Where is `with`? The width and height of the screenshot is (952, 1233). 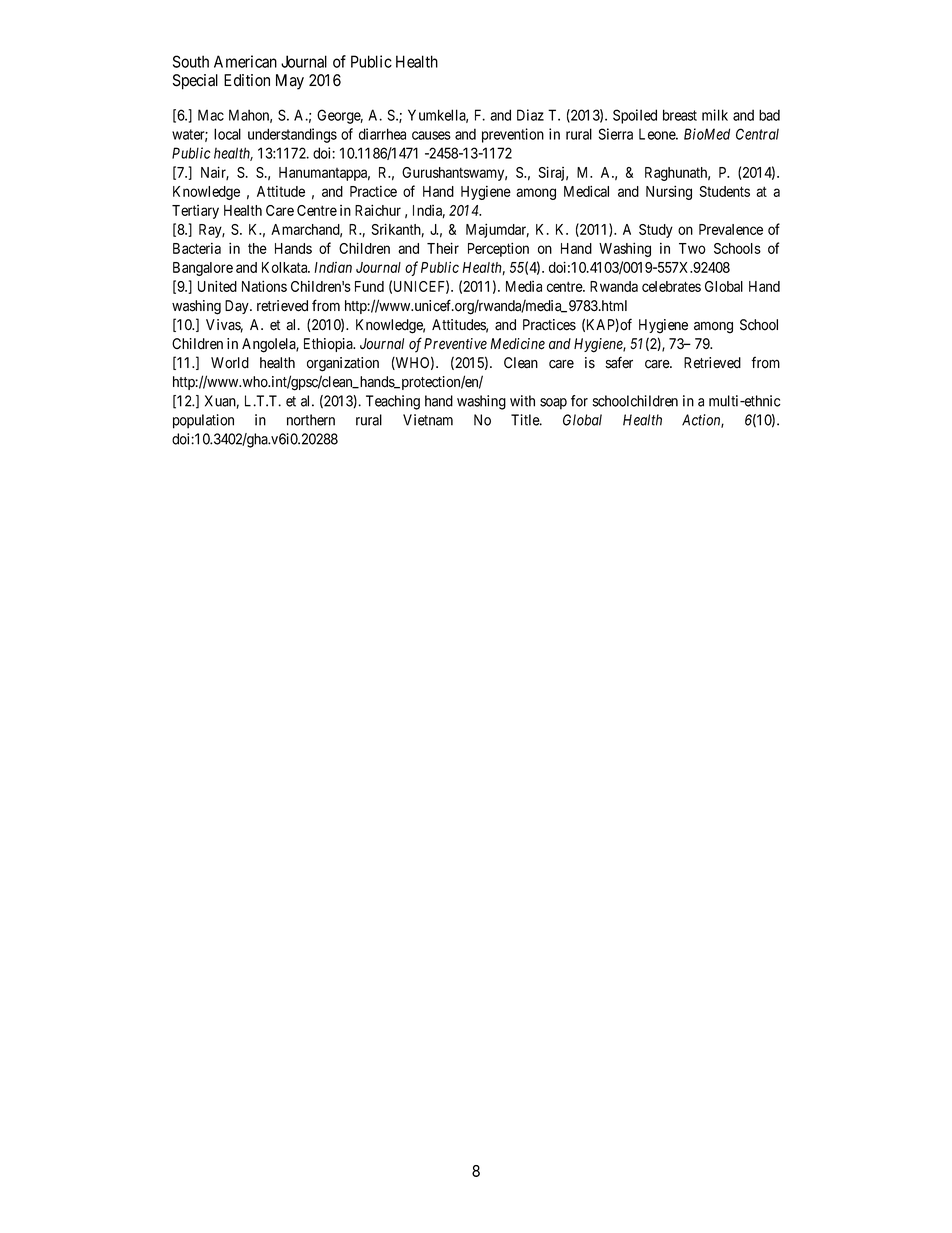
with is located at coordinates (522, 401).
